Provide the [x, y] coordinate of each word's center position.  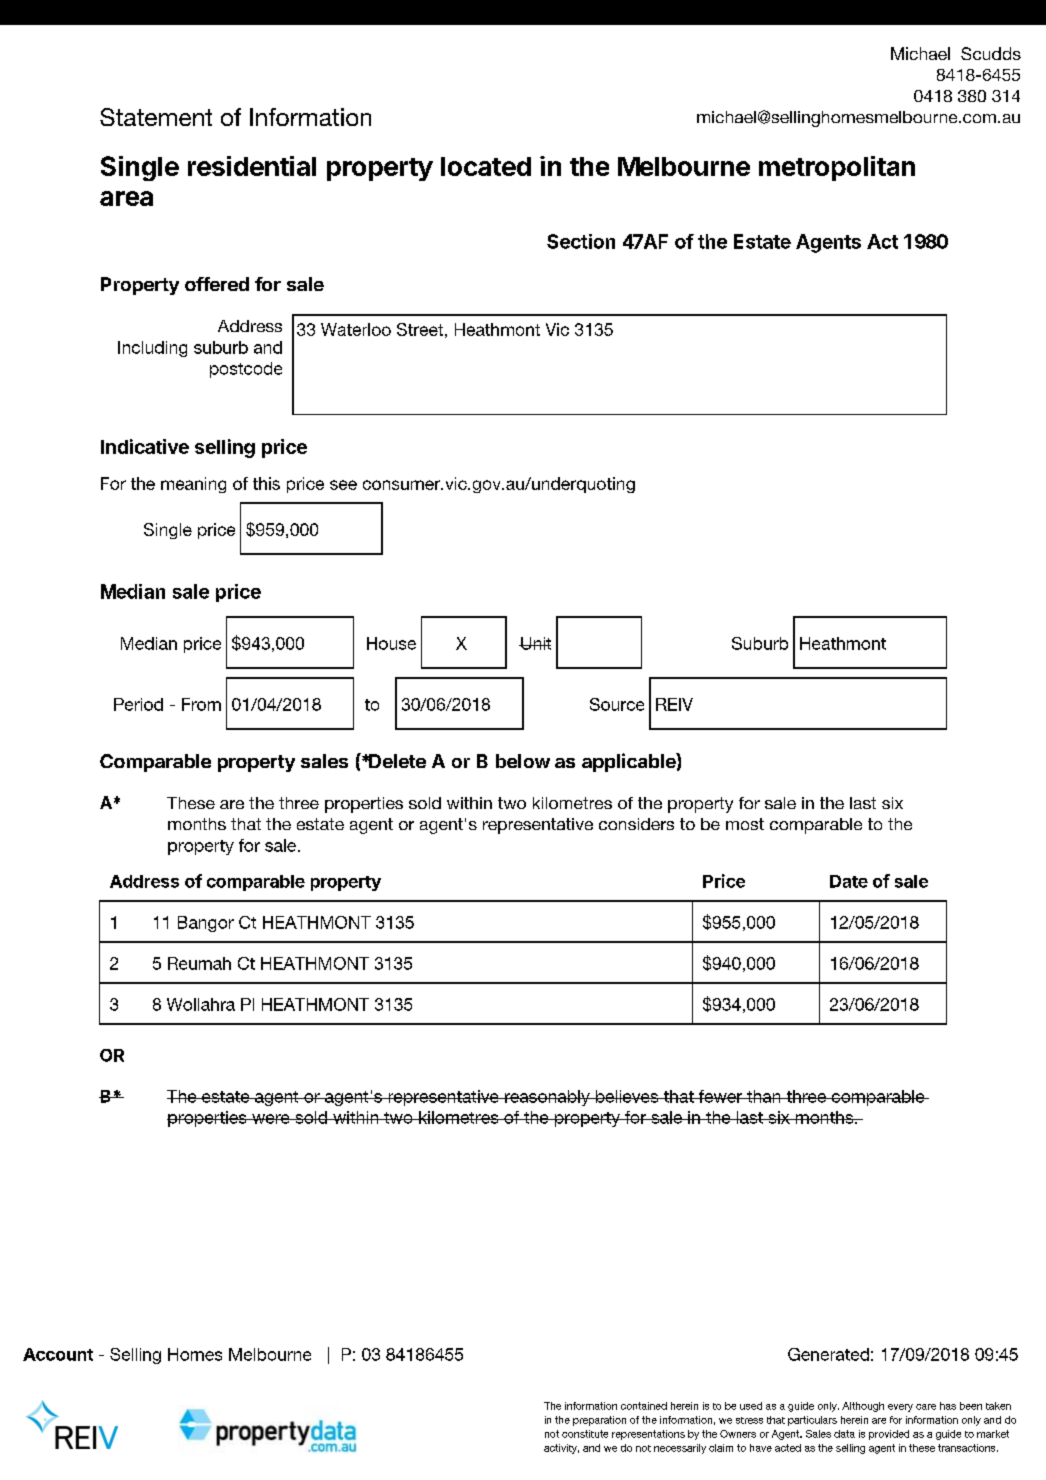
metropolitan [837, 168]
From [201, 704]
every [900, 1408]
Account [58, 1354]
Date [849, 881]
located [486, 166]
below [523, 761]
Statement [156, 117]
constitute [585, 1434]
